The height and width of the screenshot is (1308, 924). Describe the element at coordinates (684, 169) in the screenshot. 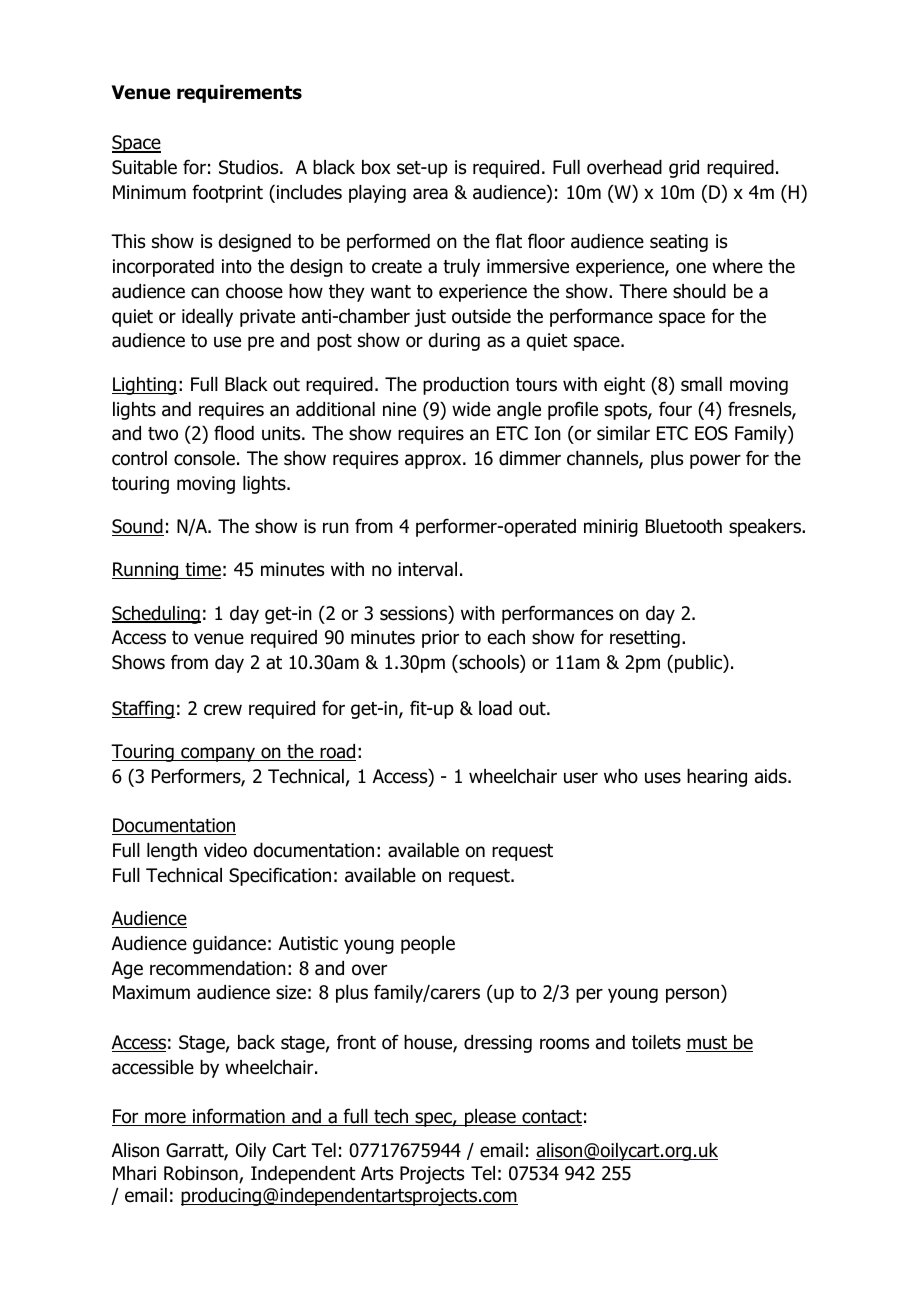

I see `grid` at that location.
